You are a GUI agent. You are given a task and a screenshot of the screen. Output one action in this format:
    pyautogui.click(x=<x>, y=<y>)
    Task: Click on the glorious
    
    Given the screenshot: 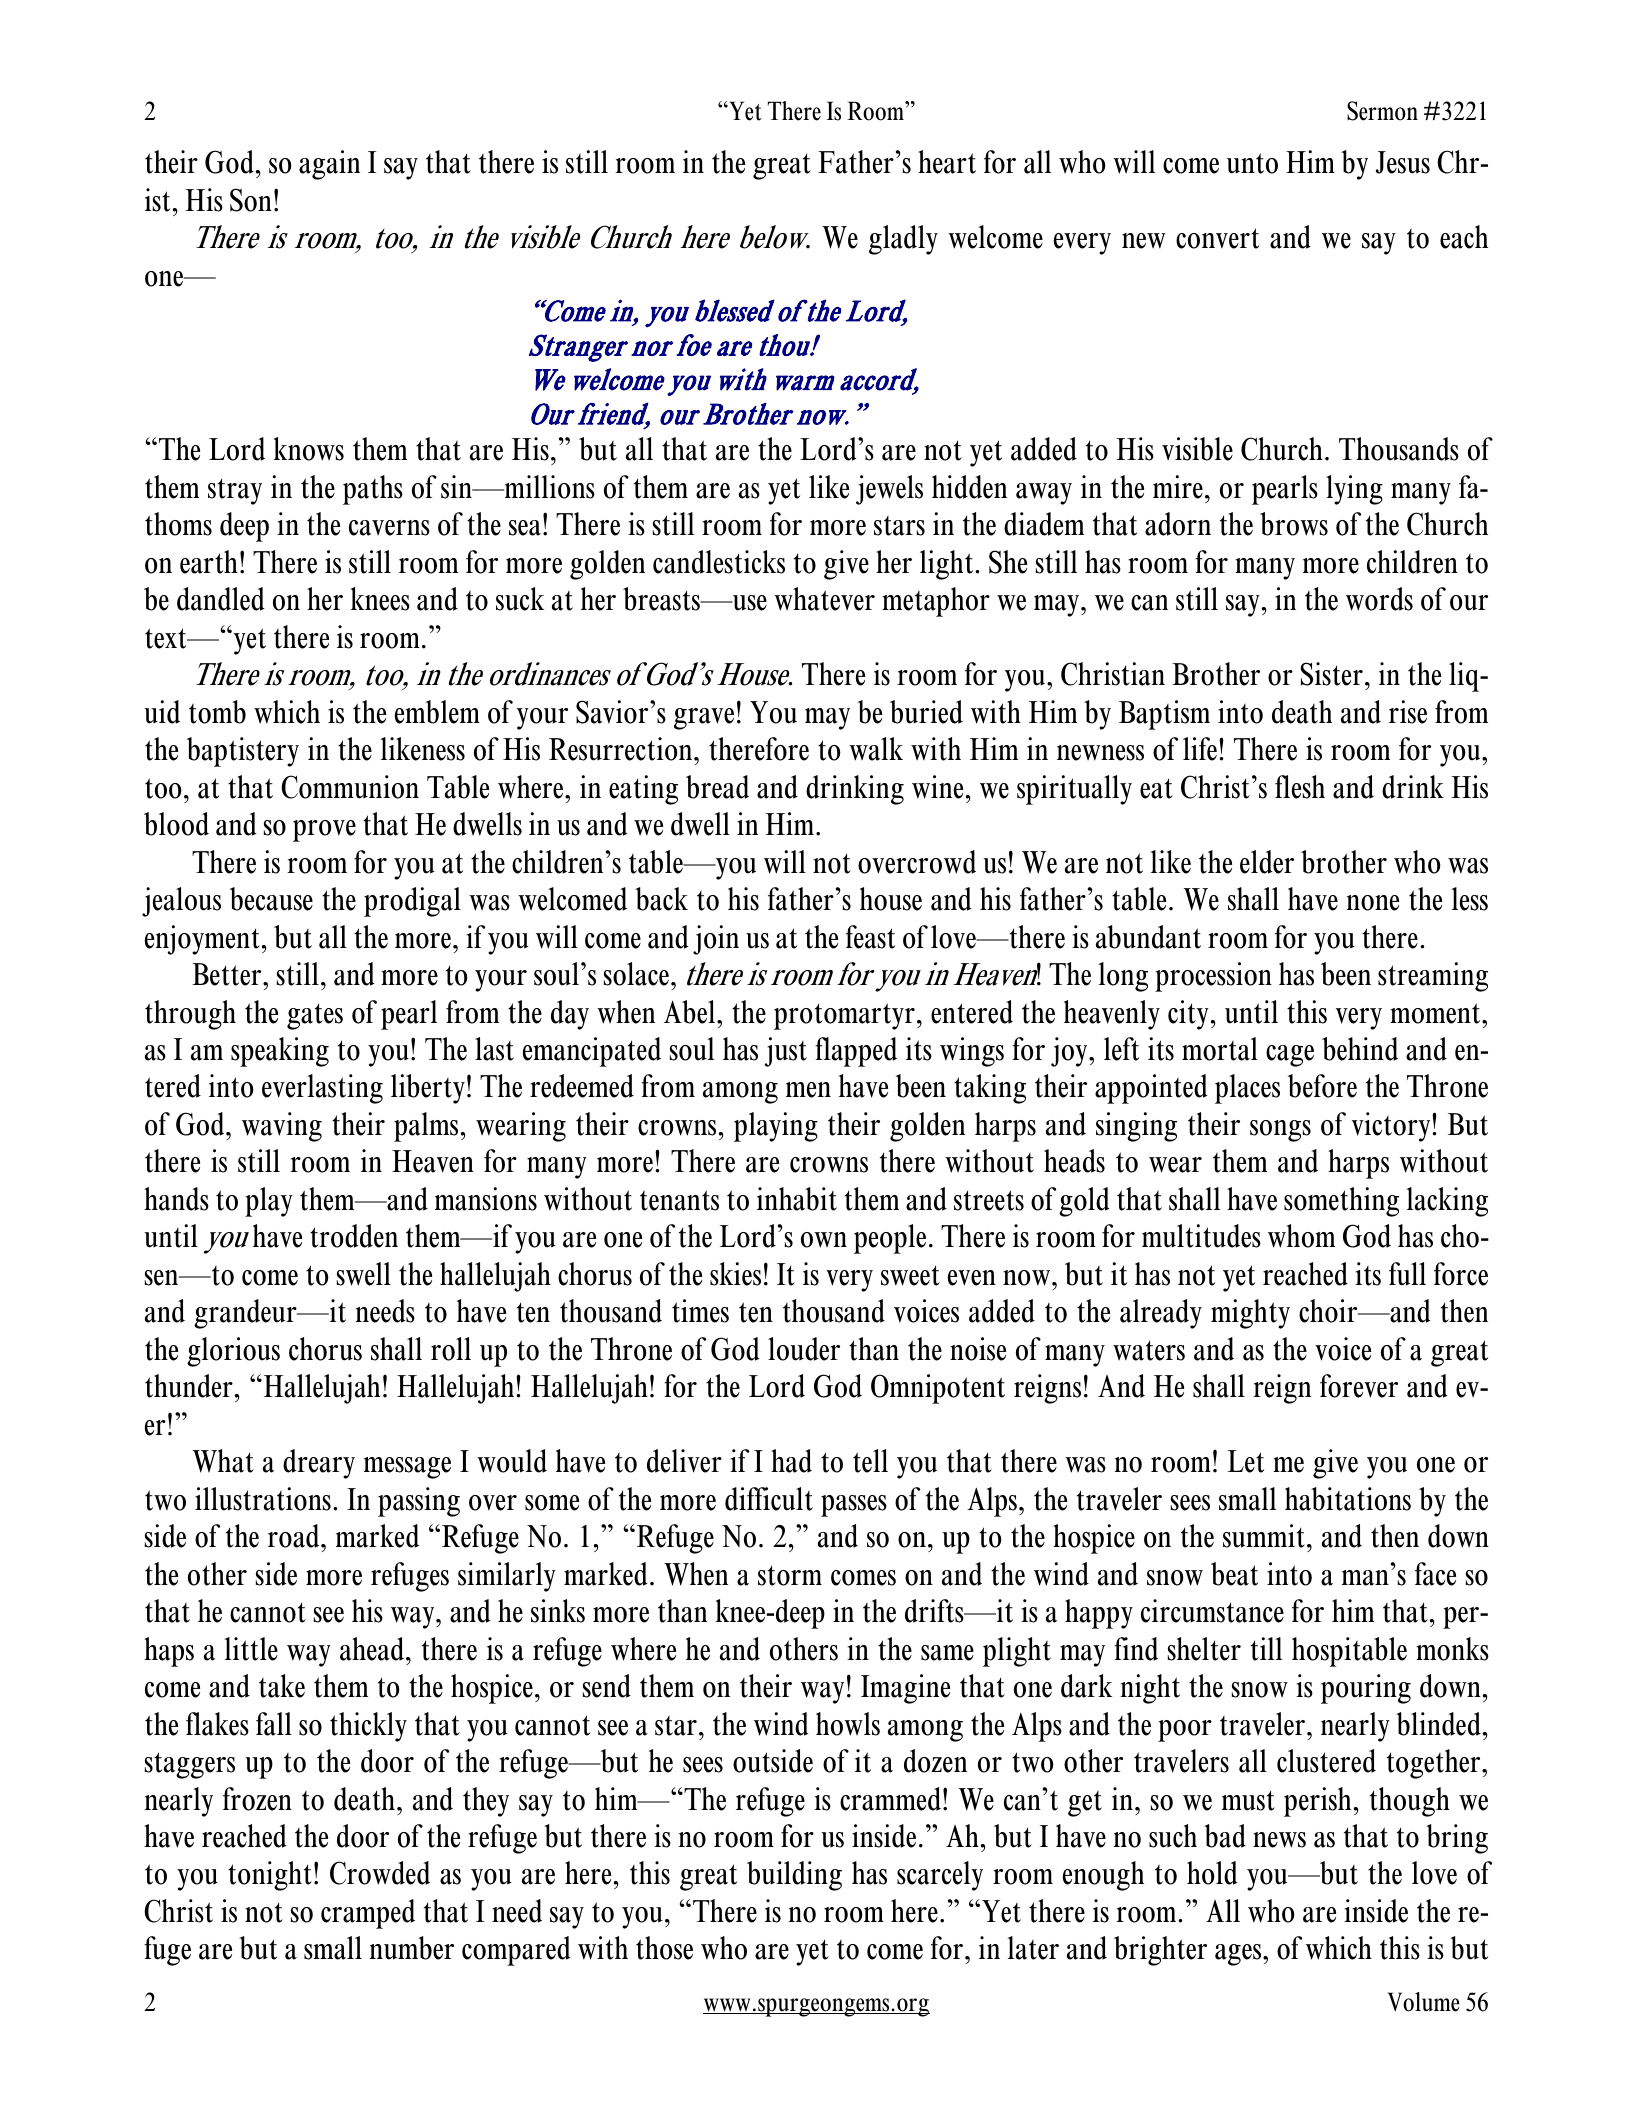 What is the action you would take?
    pyautogui.click(x=233, y=1352)
